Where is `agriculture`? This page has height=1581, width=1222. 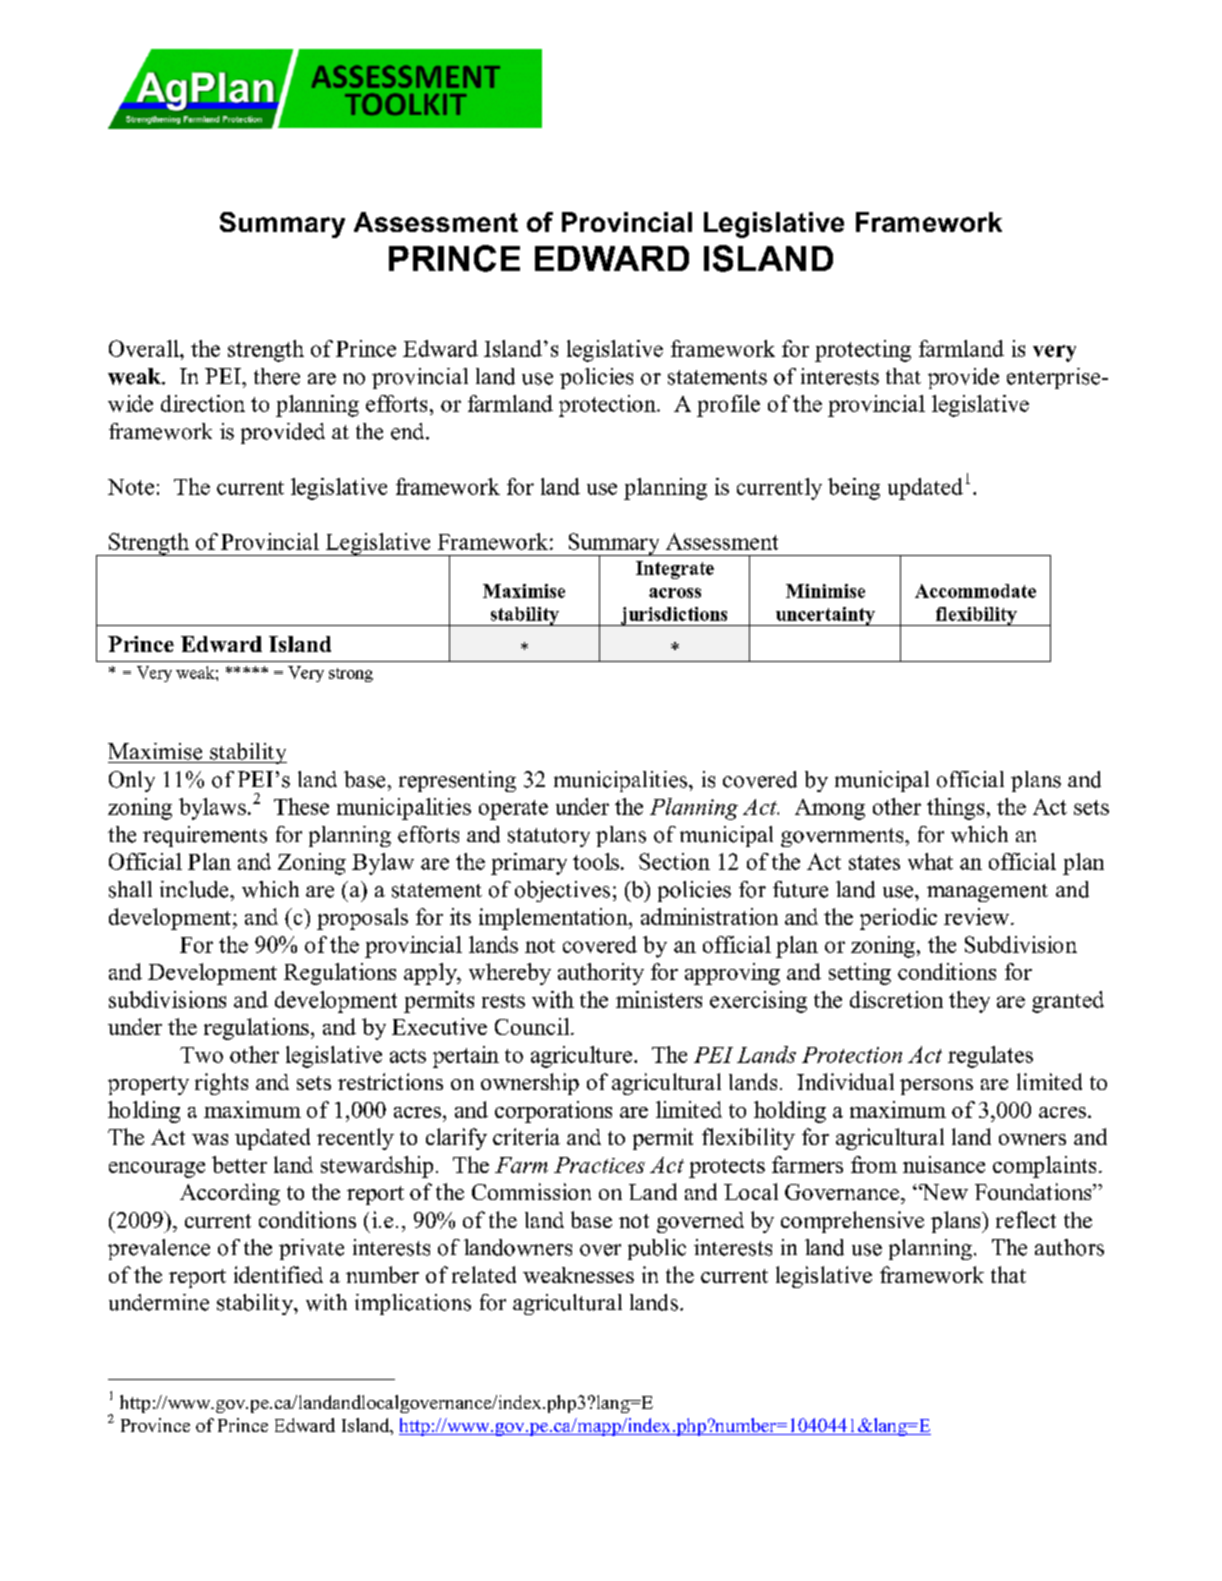 agriculture is located at coordinates (583, 1057).
